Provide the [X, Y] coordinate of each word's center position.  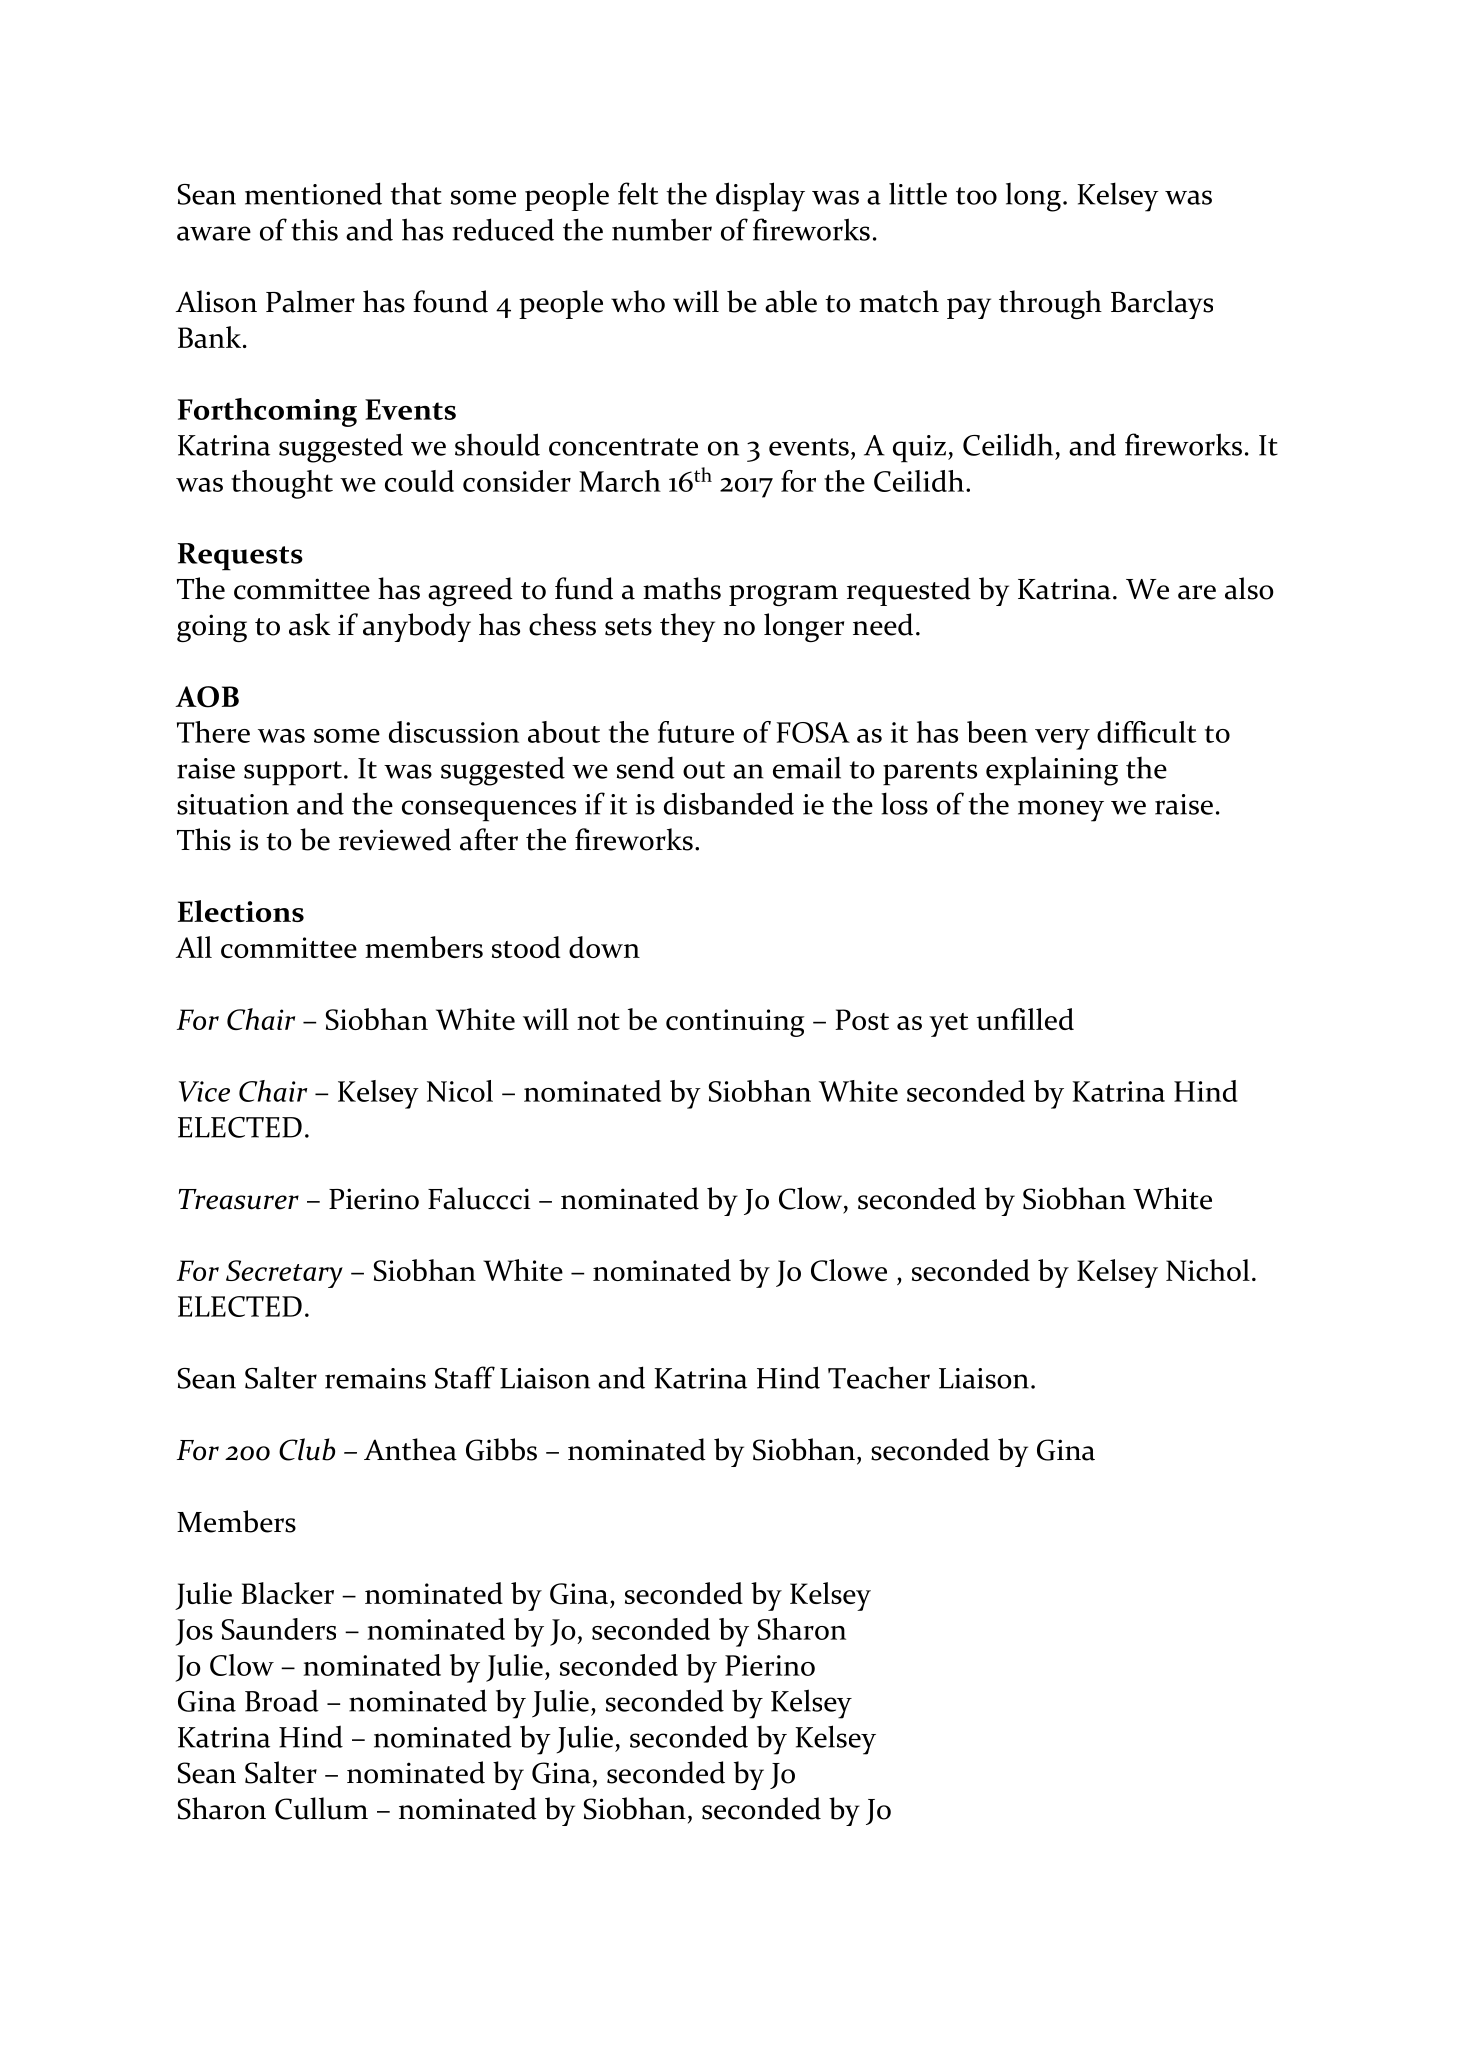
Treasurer [239, 1199]
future [696, 732]
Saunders [279, 1629]
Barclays [1162, 304]
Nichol [1208, 1270]
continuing [735, 1023]
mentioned [313, 193]
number [662, 229]
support [293, 773]
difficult [1147, 732]
